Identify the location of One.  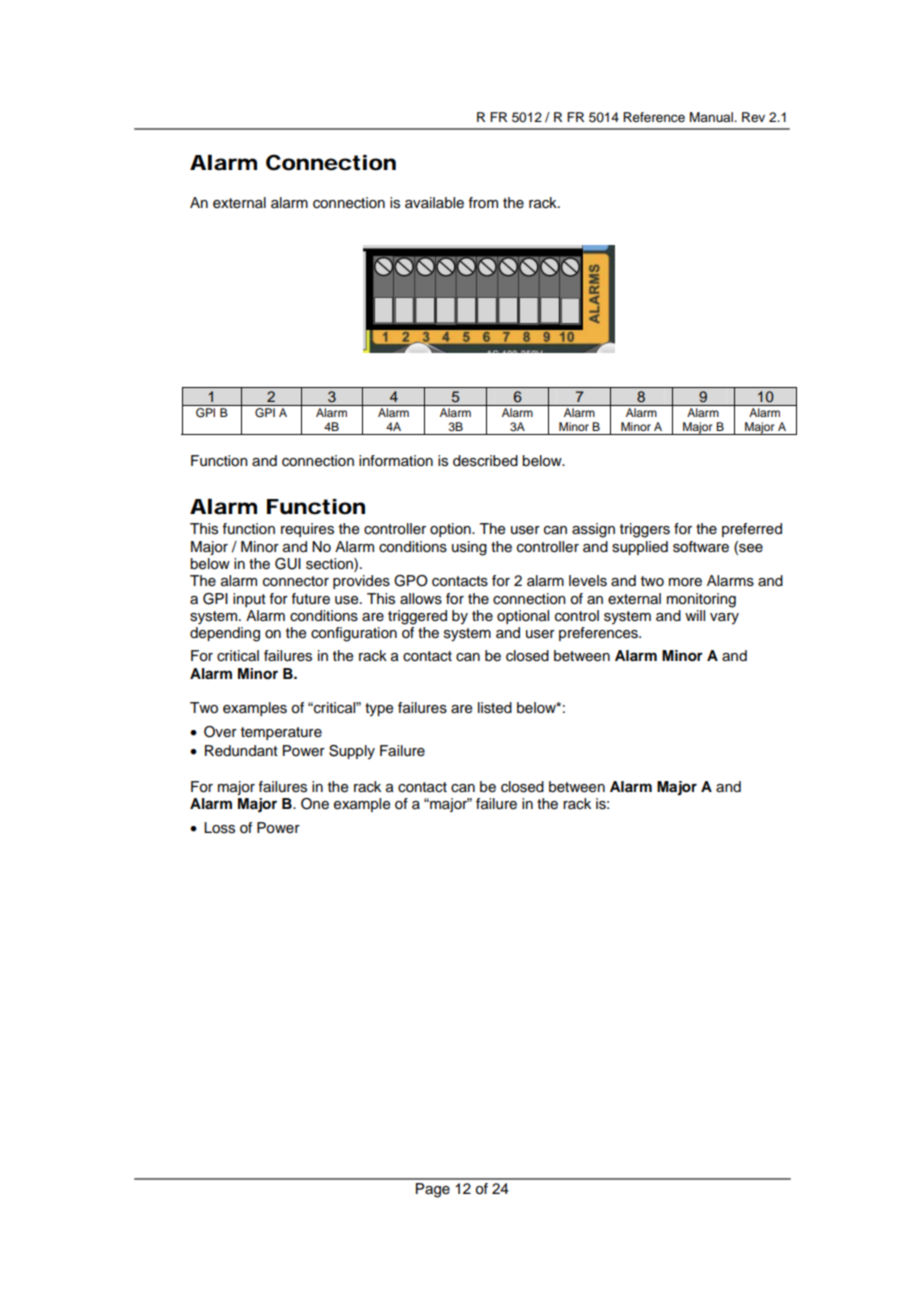
(315, 804).
